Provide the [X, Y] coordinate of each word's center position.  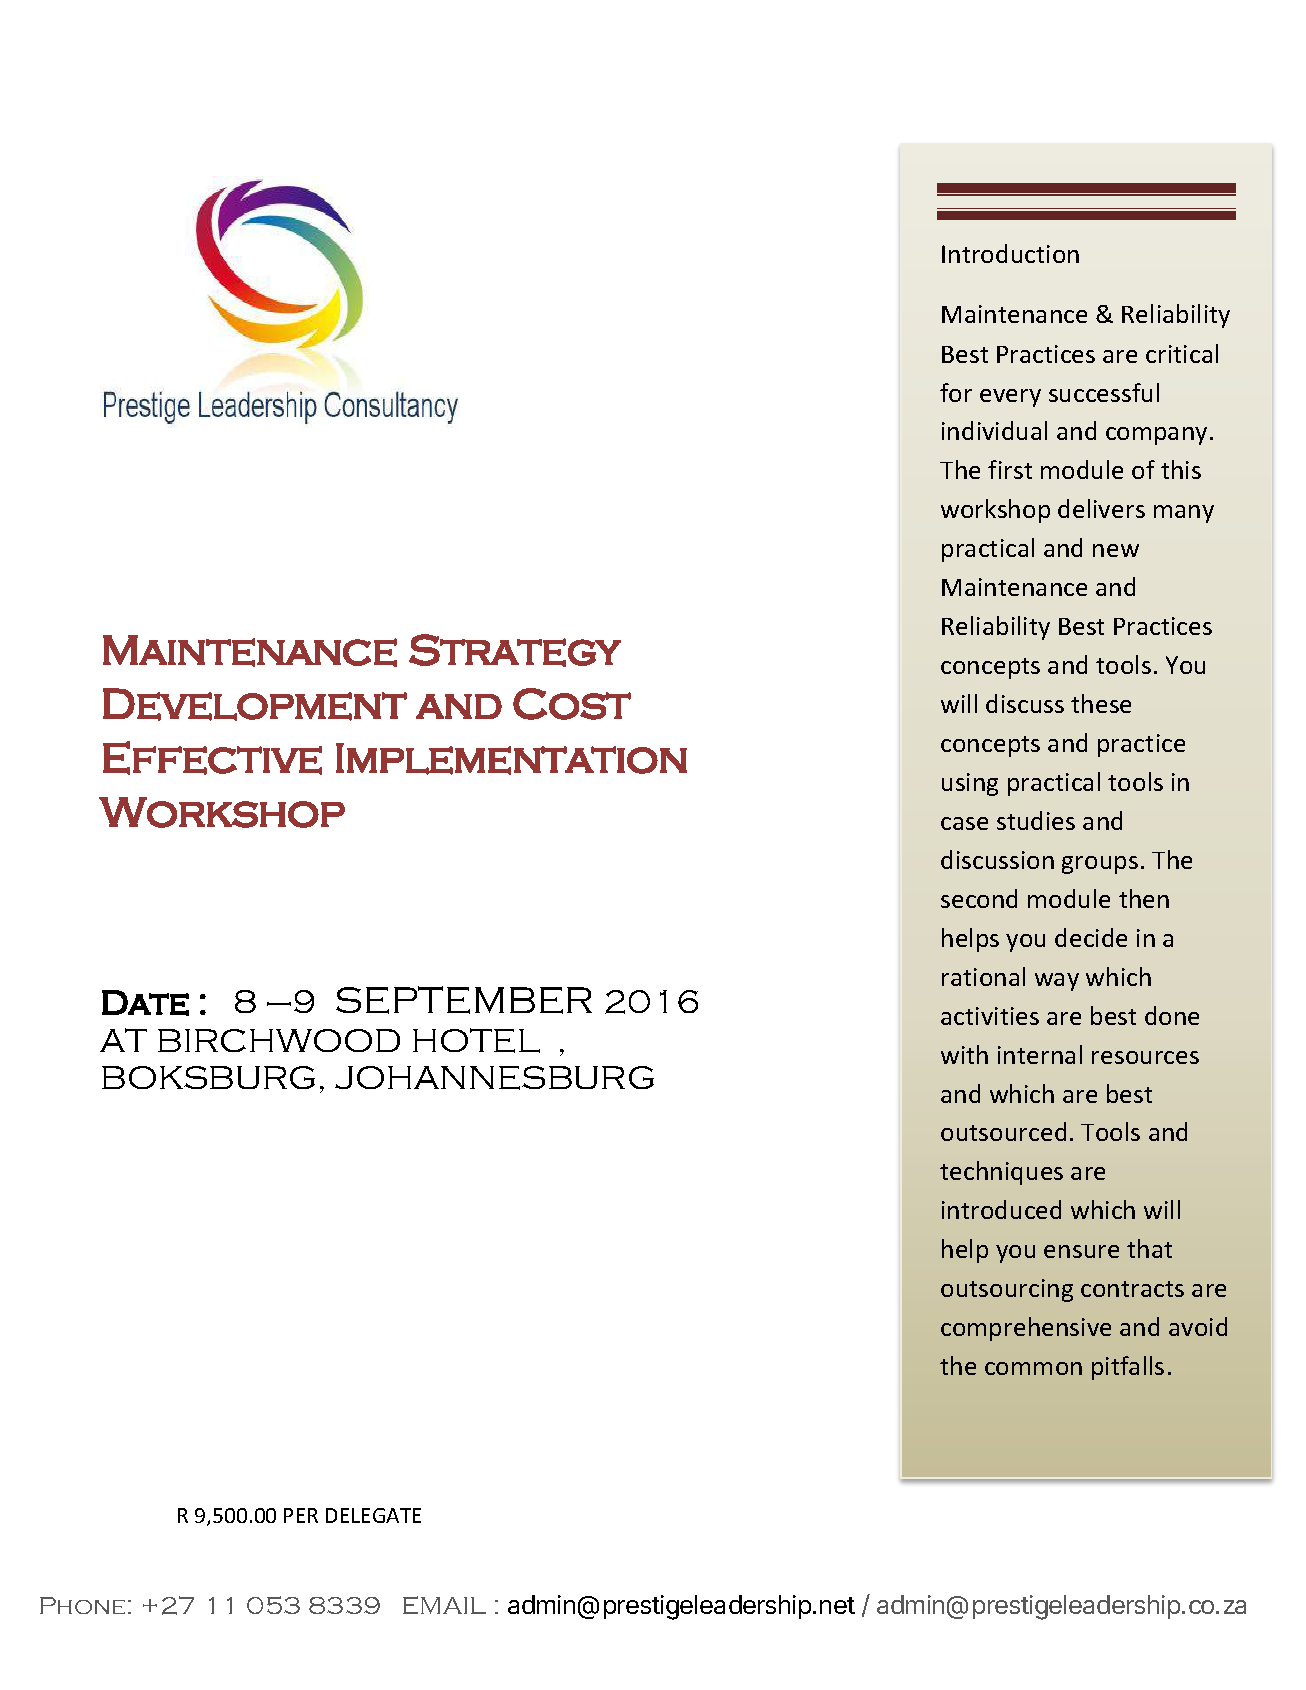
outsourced [1003, 1131]
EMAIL [444, 1605]
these [1101, 703]
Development [255, 704]
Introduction [1010, 253]
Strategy [515, 650]
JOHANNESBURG [494, 1078]
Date [145, 1003]
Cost [572, 704]
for [956, 392]
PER [301, 1515]
